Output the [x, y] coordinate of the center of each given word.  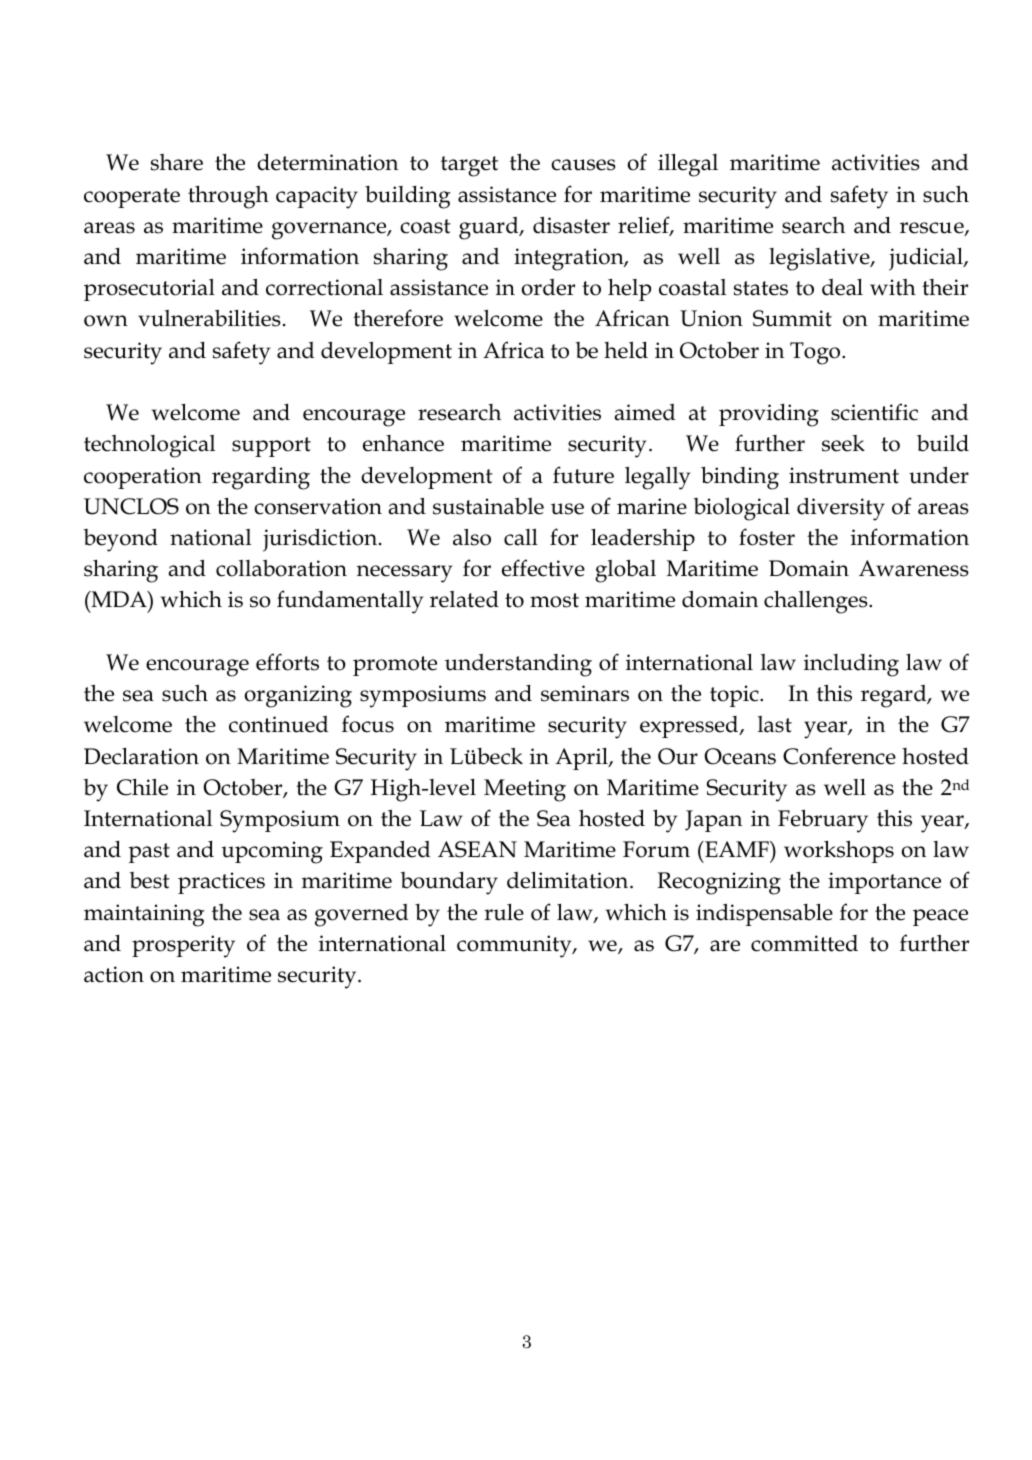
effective [543, 568]
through [228, 197]
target [469, 166]
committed [804, 943]
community [515, 946]
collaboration [281, 568]
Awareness [914, 568]
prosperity [183, 946]
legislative [820, 259]
